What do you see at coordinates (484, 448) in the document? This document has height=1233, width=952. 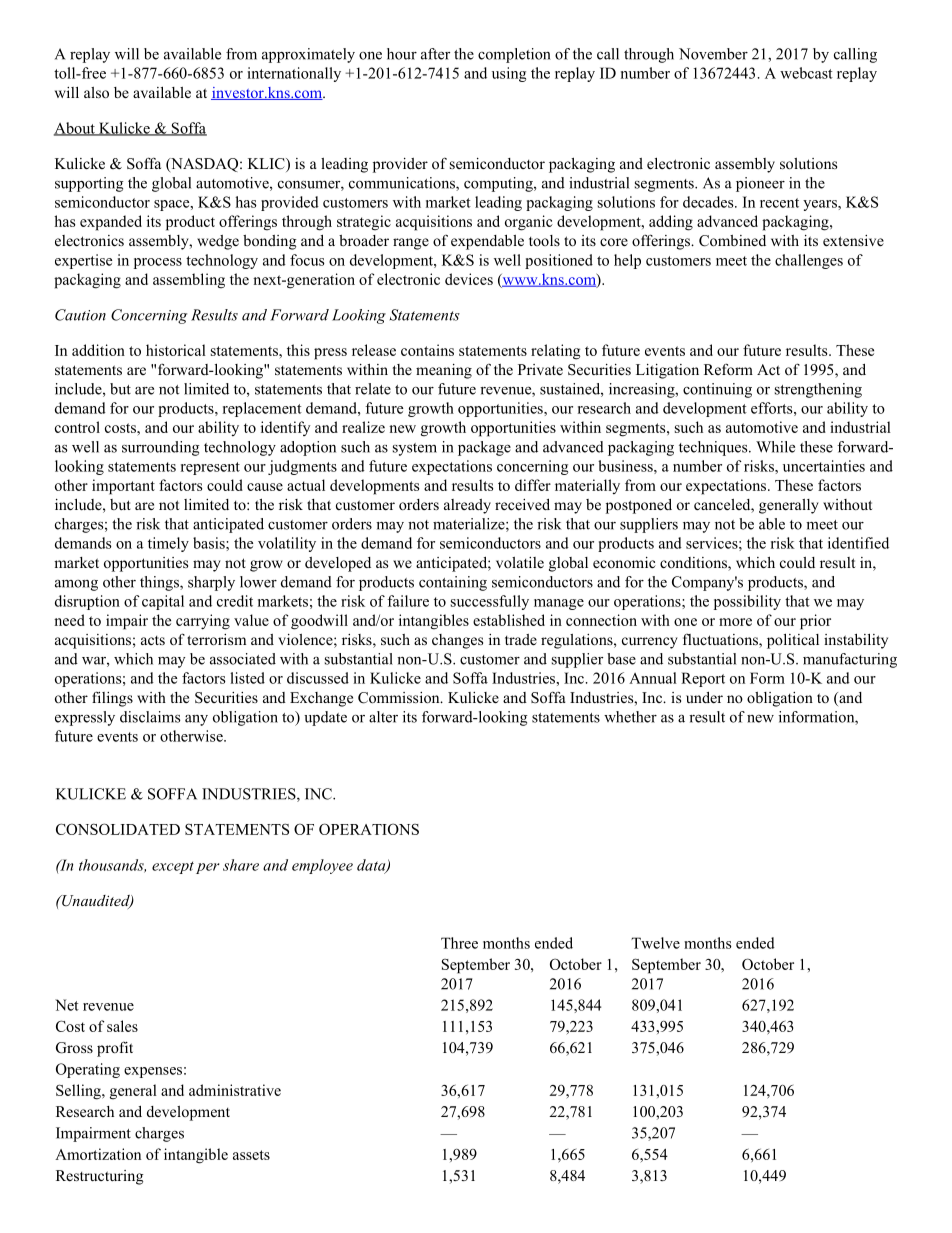 I see `package` at bounding box center [484, 448].
